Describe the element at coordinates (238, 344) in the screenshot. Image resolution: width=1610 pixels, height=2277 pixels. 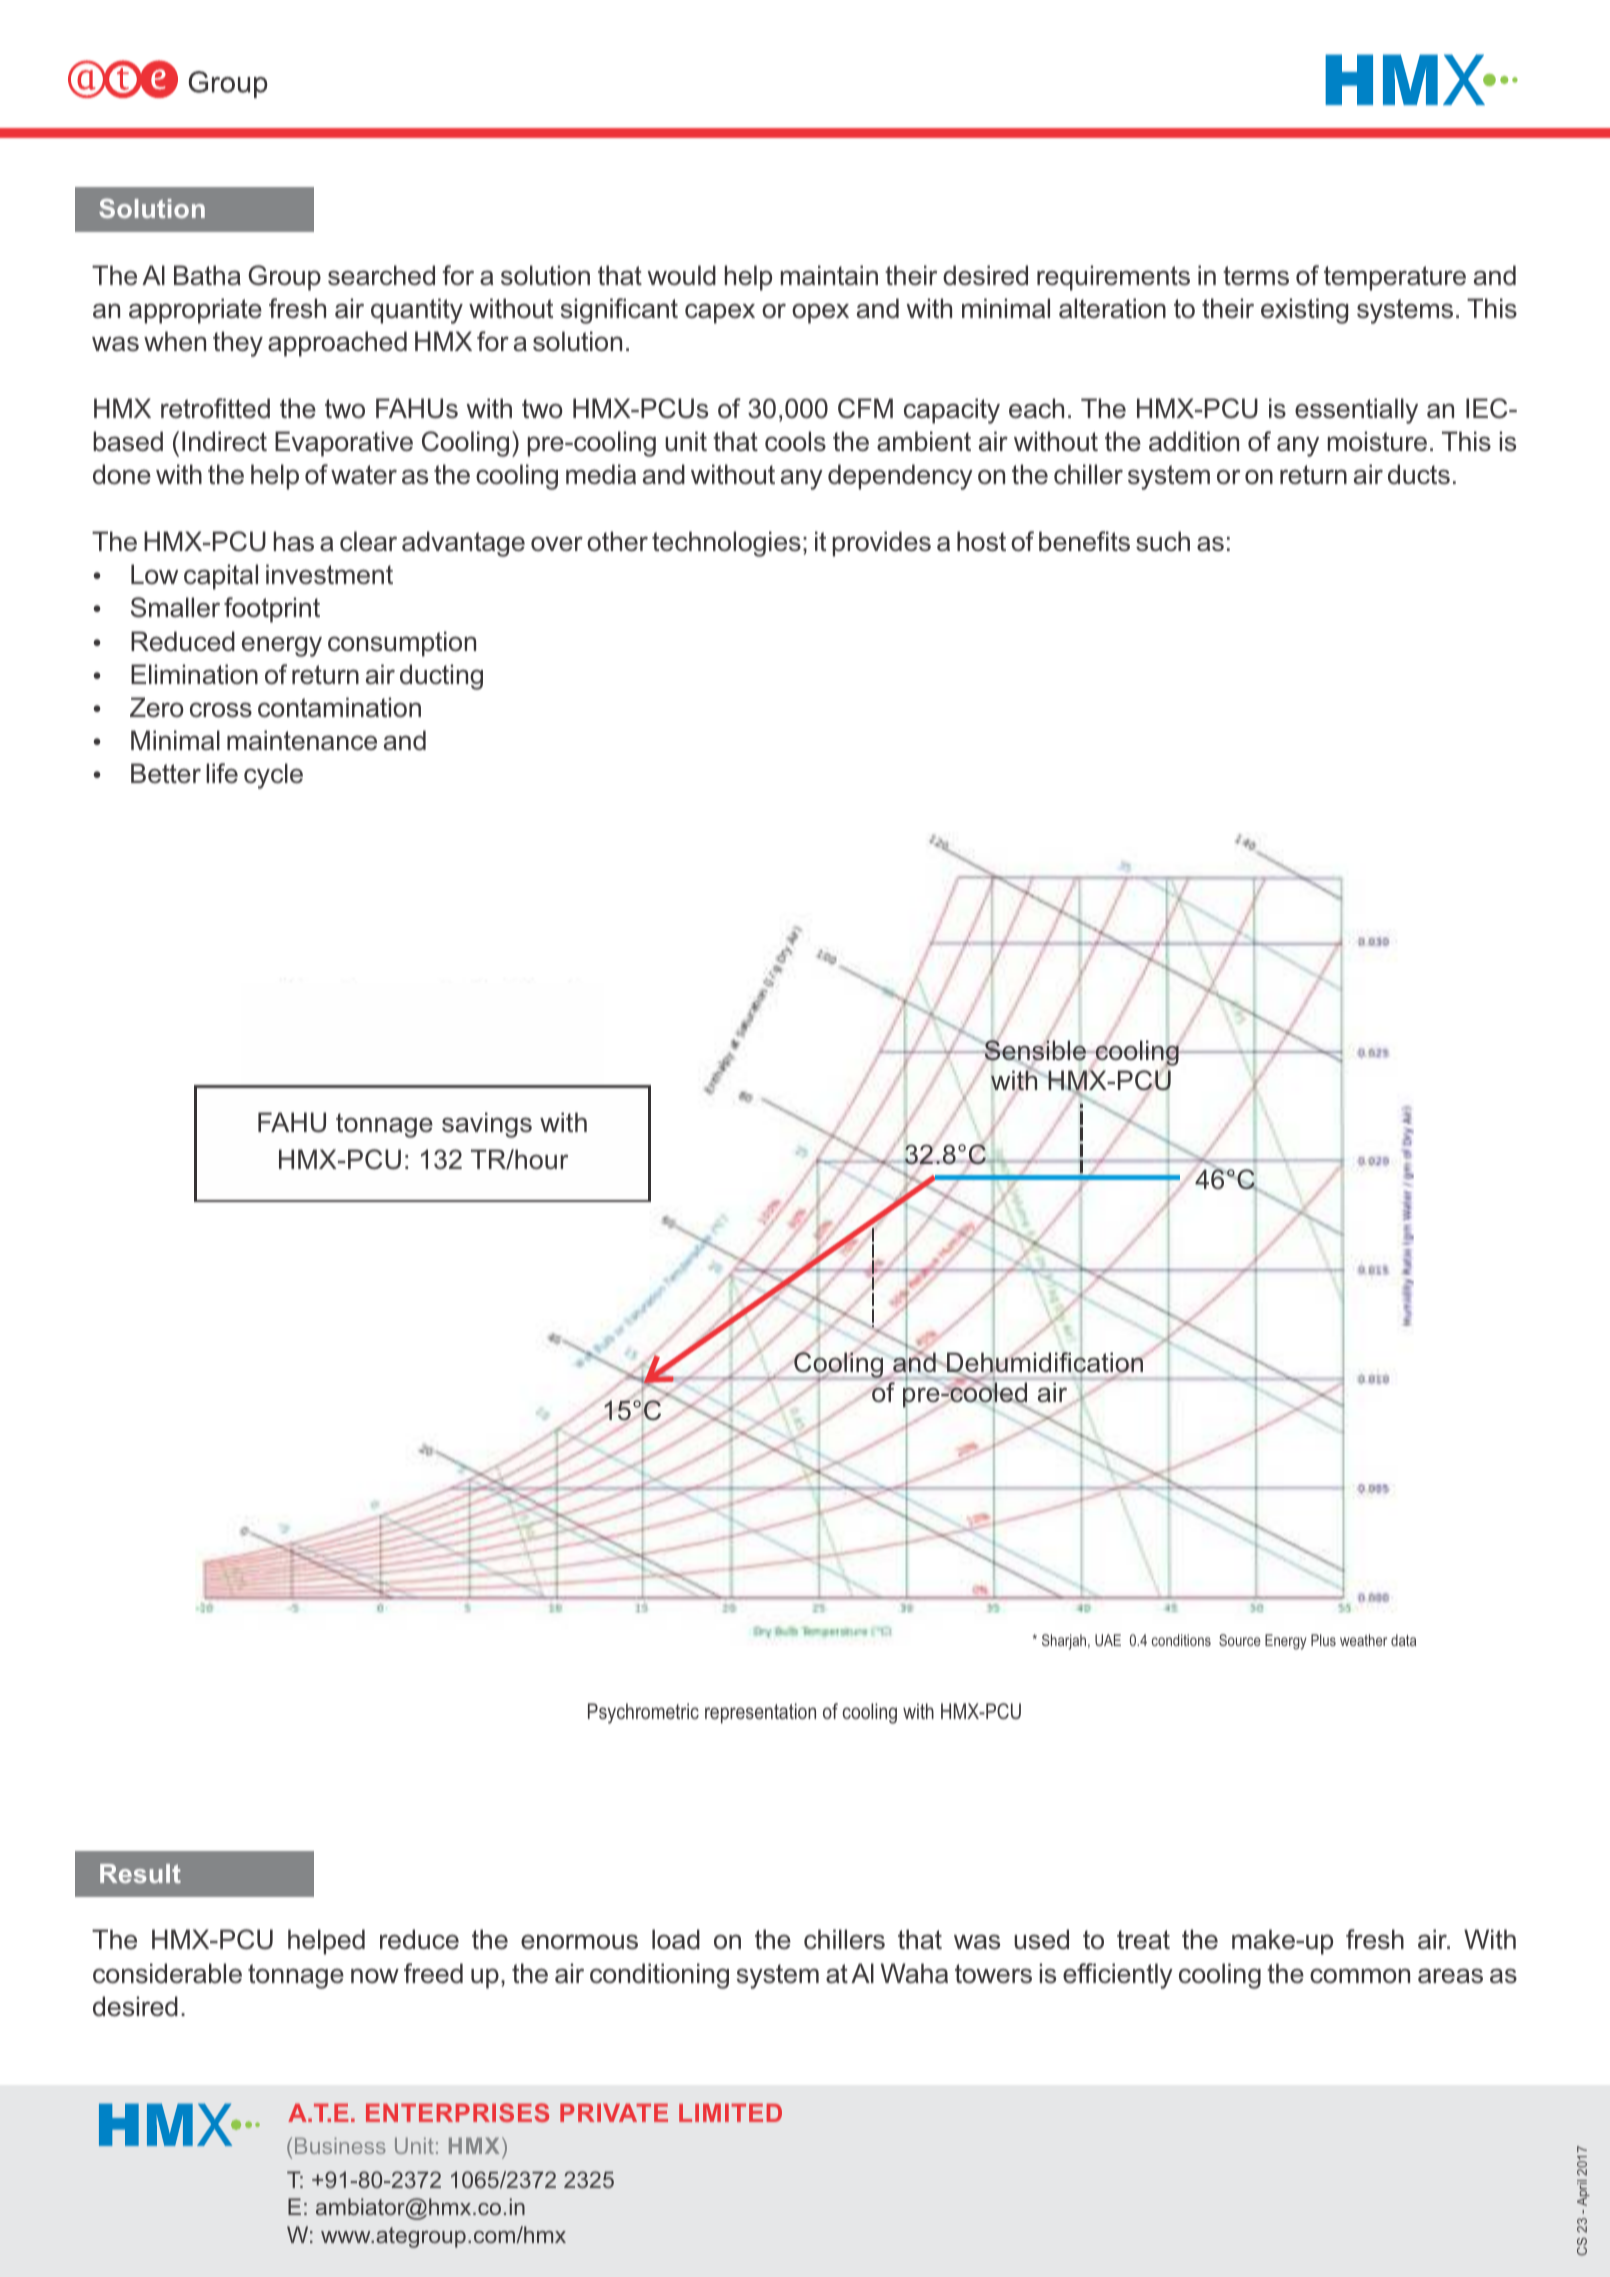
I see `they` at that location.
